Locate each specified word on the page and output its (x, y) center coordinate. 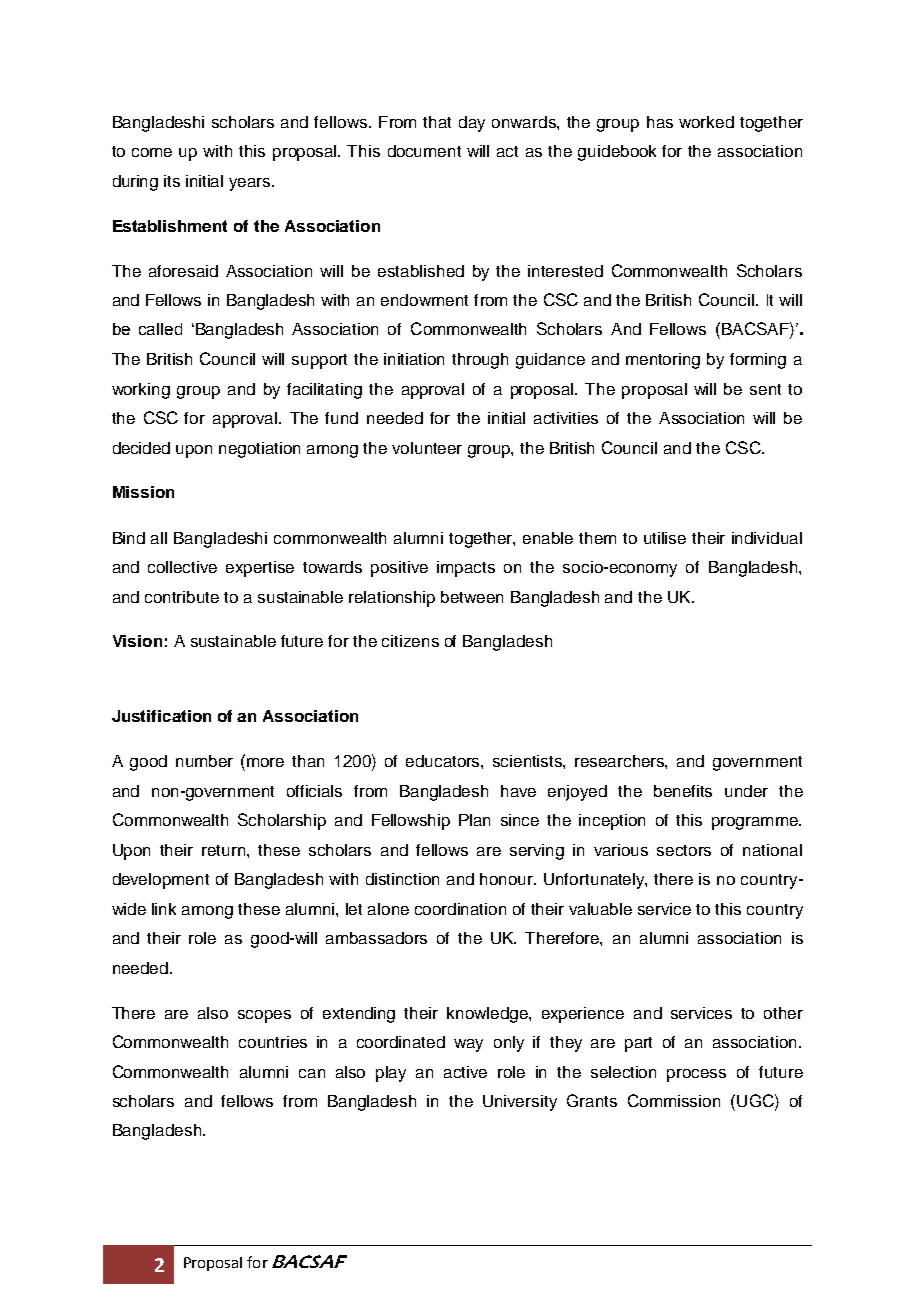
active (465, 1072)
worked (706, 122)
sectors (684, 850)
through (480, 361)
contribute (182, 597)
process (696, 1075)
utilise (665, 538)
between (472, 597)
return (225, 850)
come (152, 152)
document (424, 151)
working (141, 391)
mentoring (663, 361)
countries (273, 1042)
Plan (474, 820)
